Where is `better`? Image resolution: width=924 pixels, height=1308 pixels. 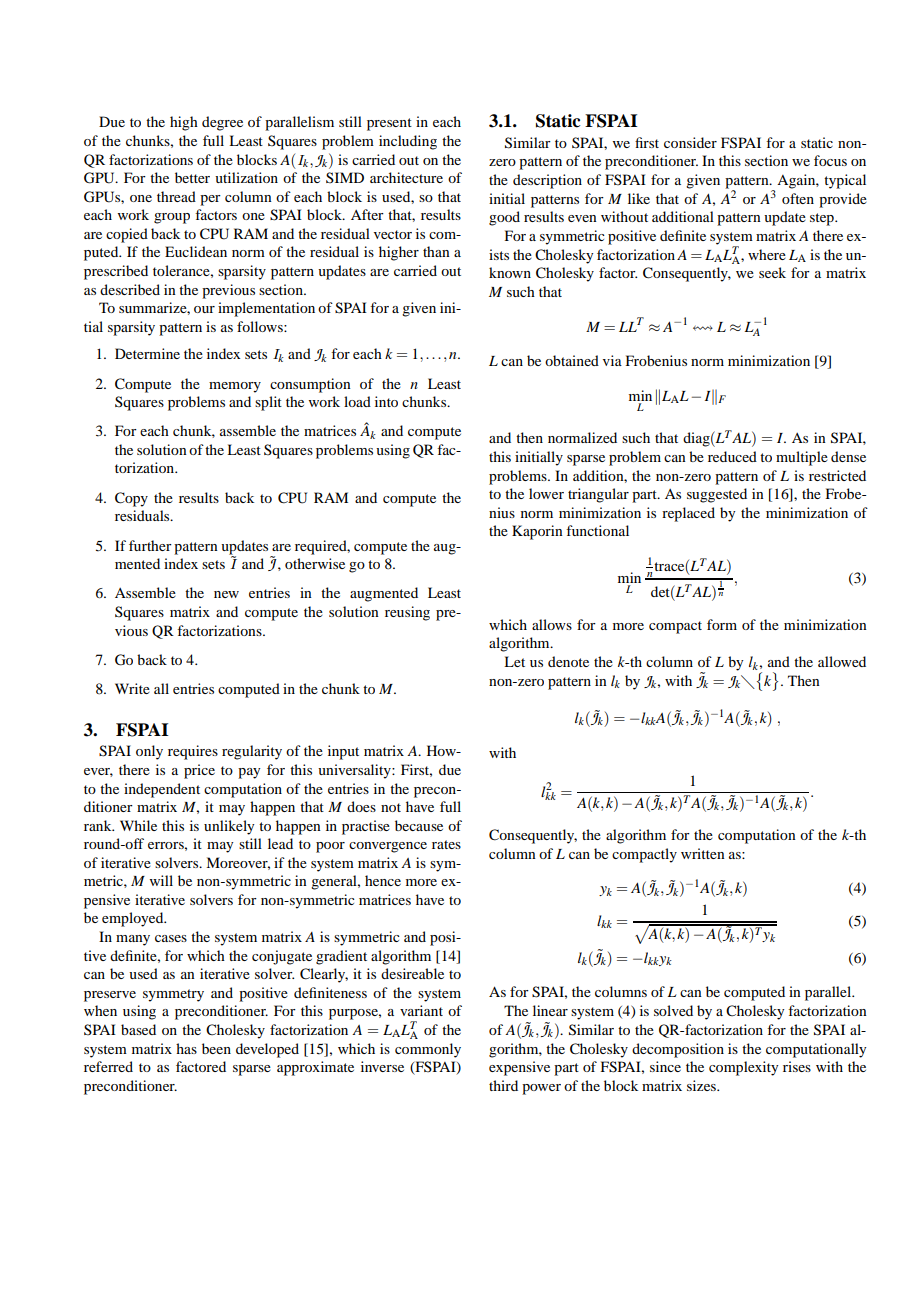 better is located at coordinates (192, 177).
